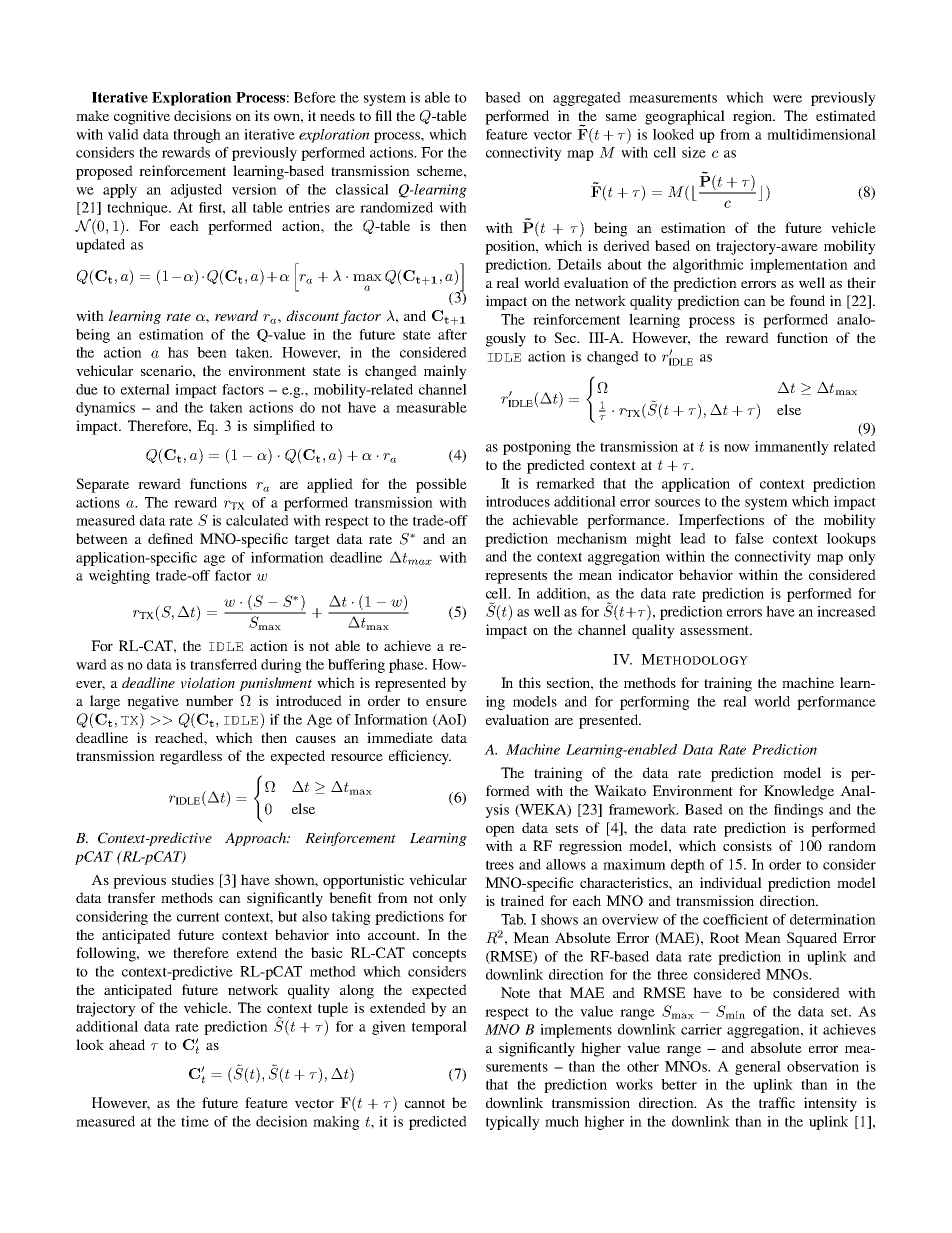 This screenshot has height=1233, width=952. Describe the element at coordinates (747, 845) in the screenshot. I see `consists` at that location.
